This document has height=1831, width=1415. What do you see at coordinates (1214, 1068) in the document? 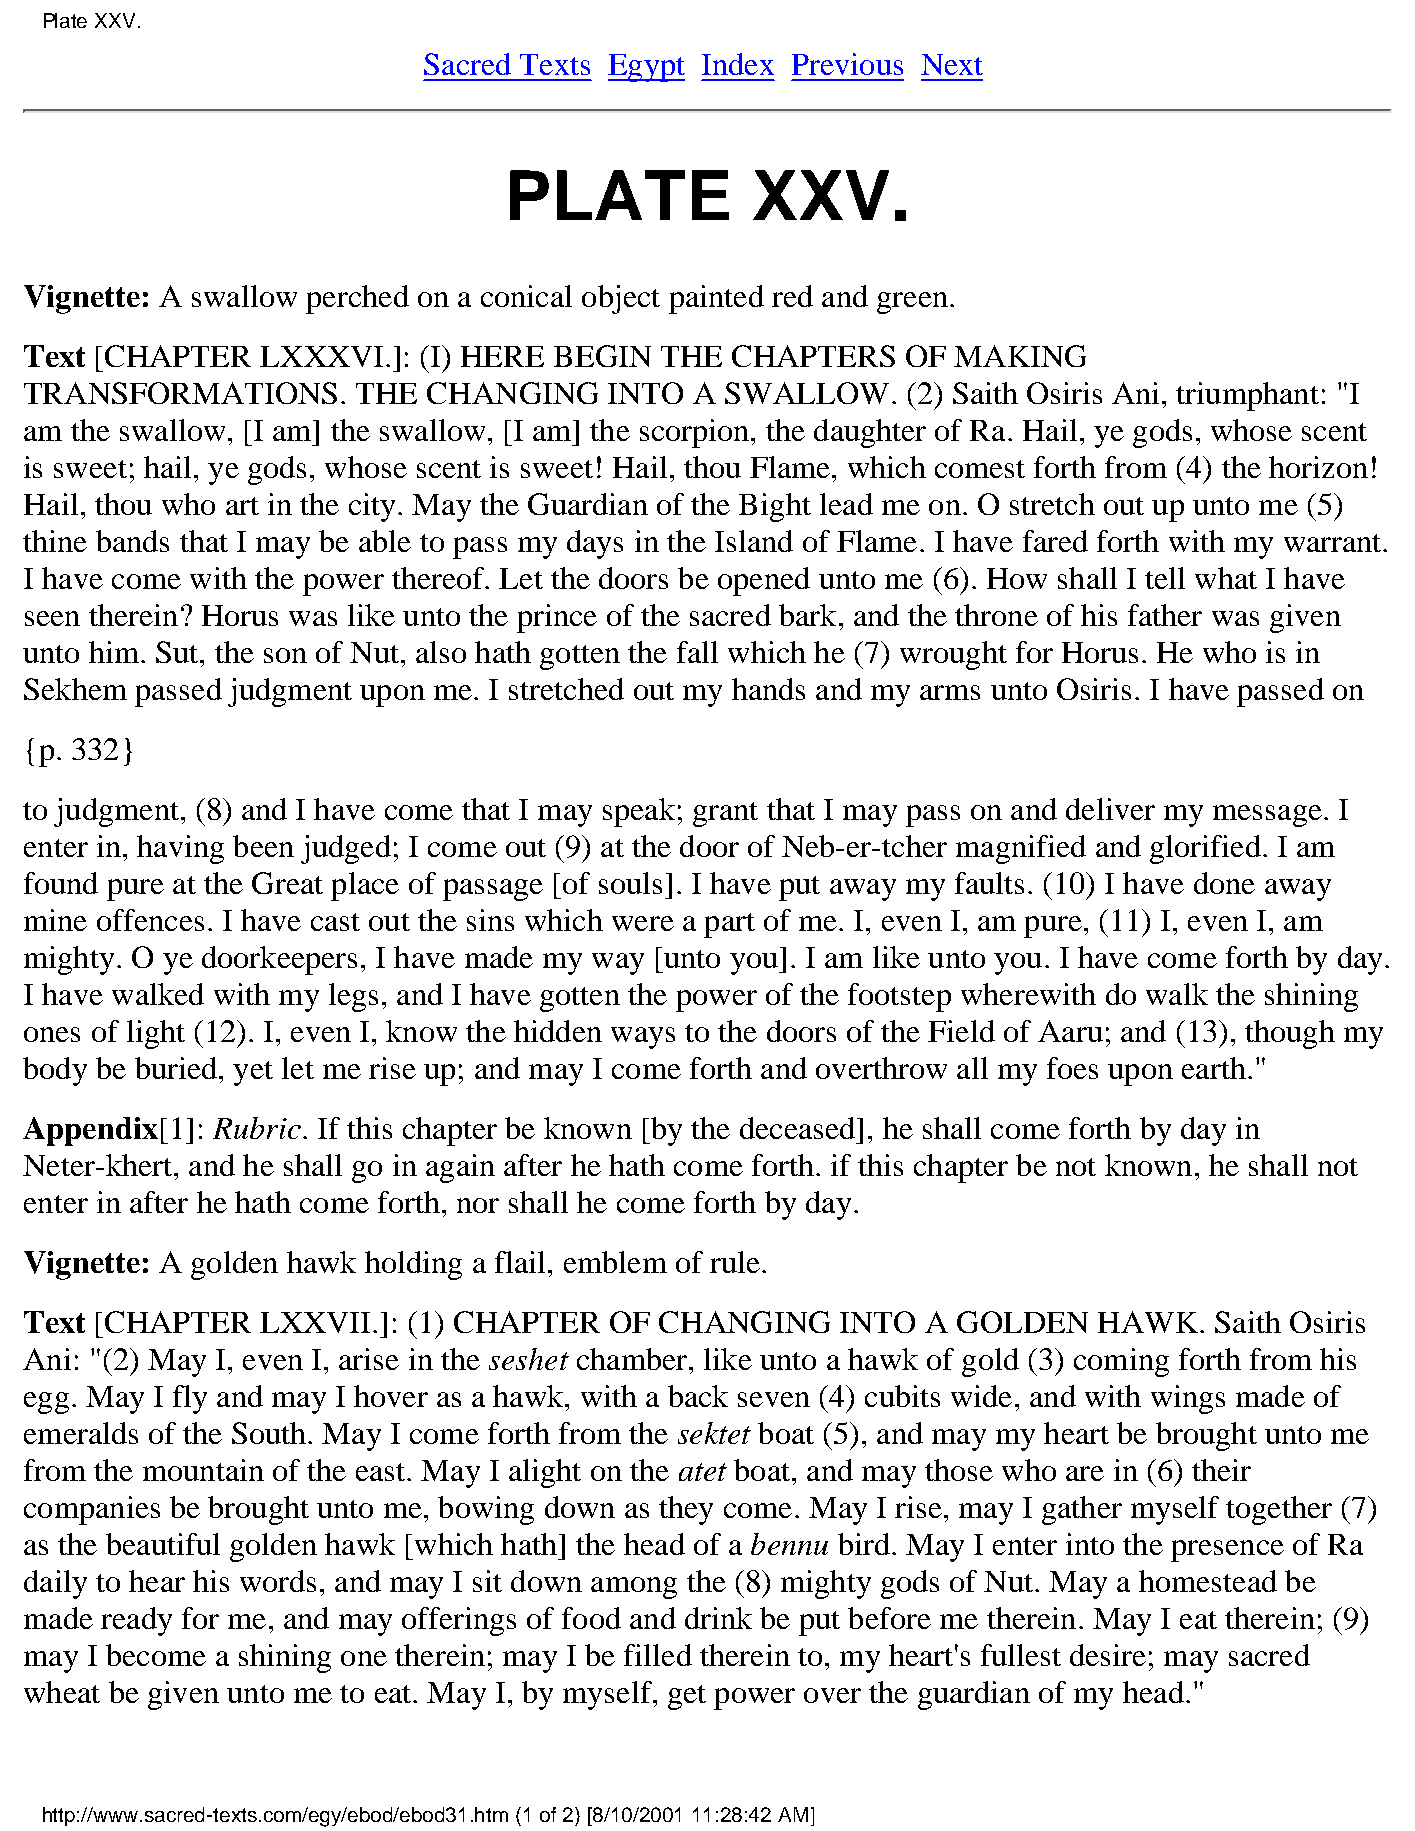
I see `earth` at bounding box center [1214, 1068].
